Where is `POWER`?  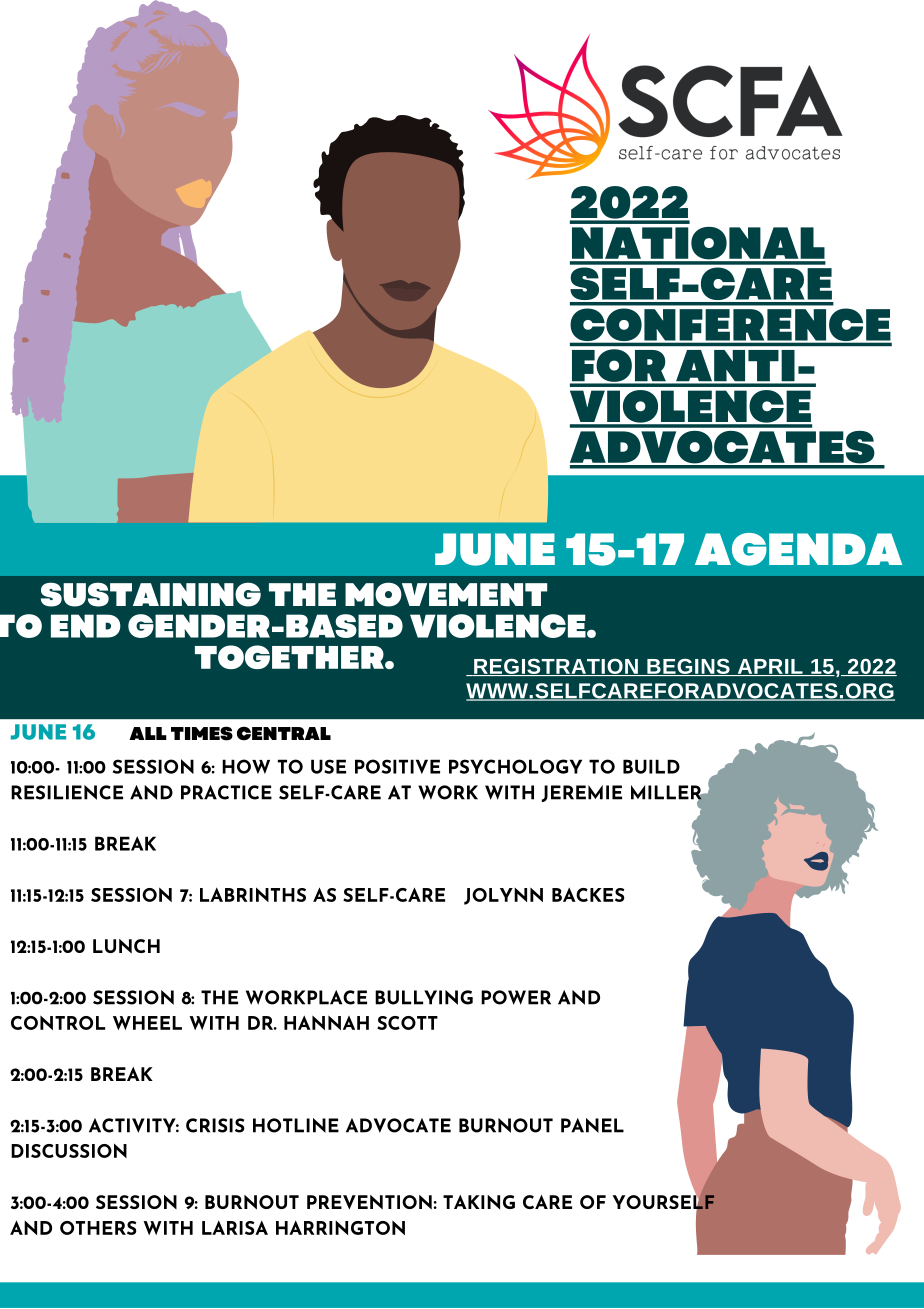 POWER is located at coordinates (516, 997).
